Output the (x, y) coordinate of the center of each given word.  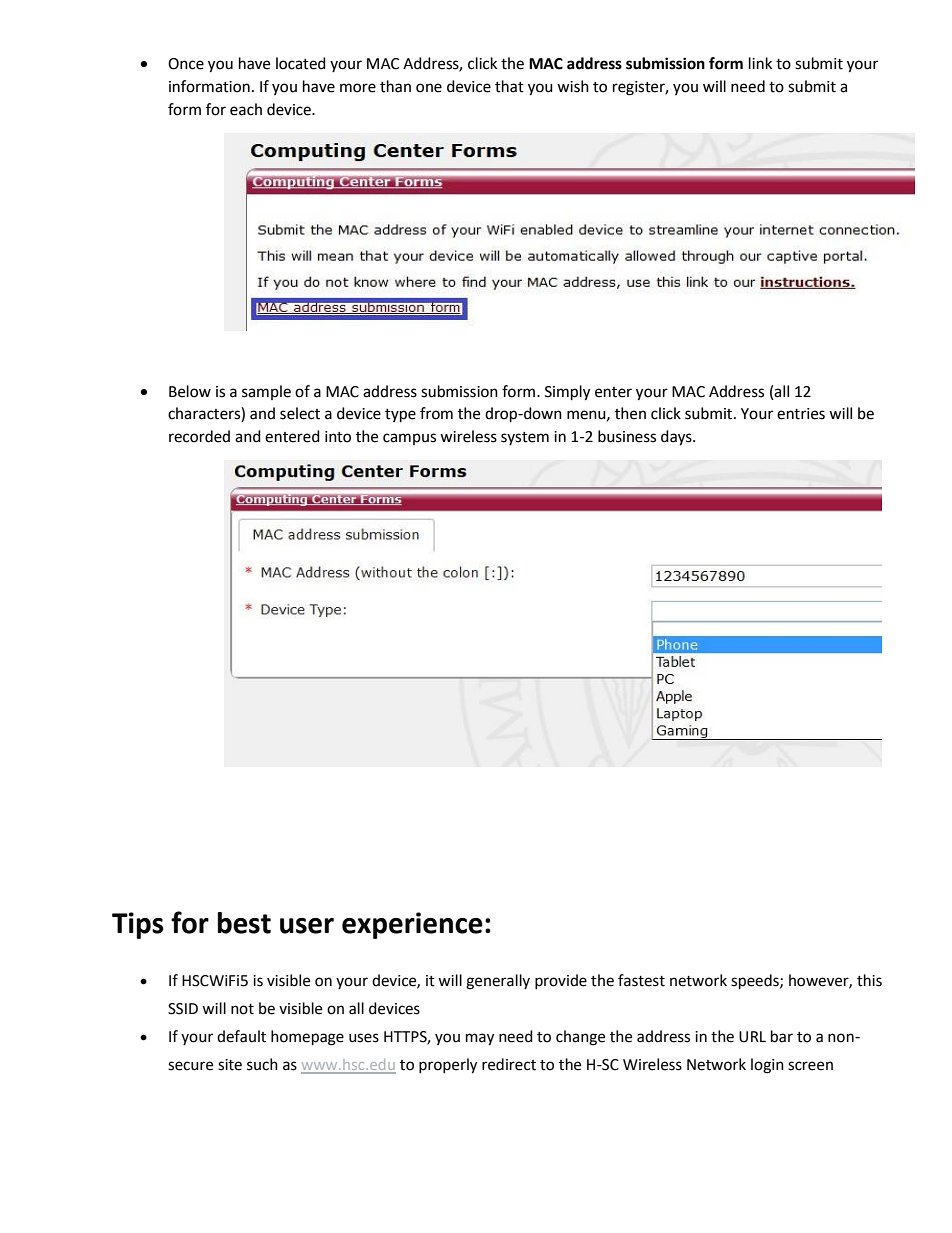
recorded (199, 436)
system (525, 438)
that (509, 86)
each (246, 109)
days (677, 438)
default (241, 1036)
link (760, 63)
